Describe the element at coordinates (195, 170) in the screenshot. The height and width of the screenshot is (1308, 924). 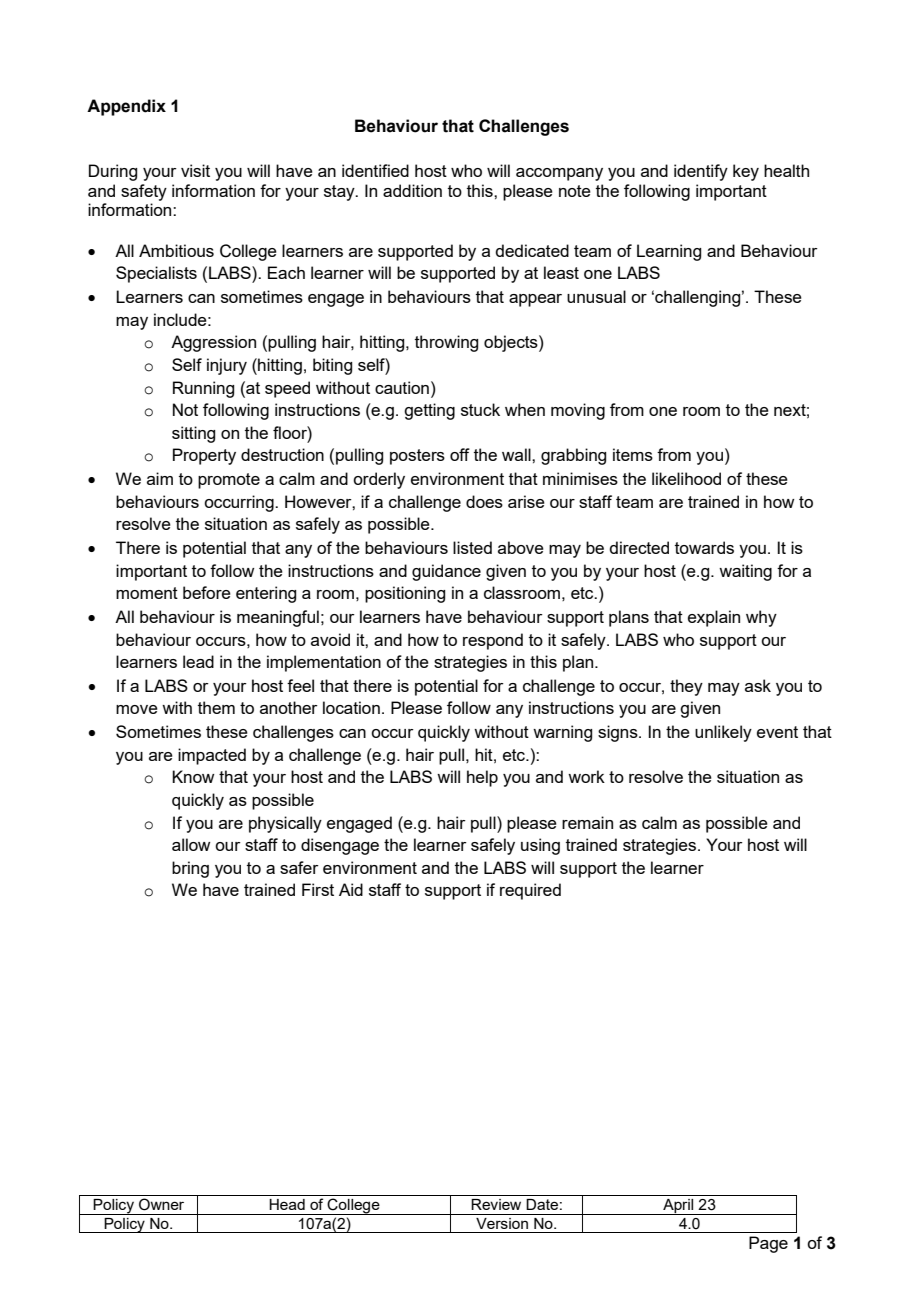
I see `visit` at that location.
